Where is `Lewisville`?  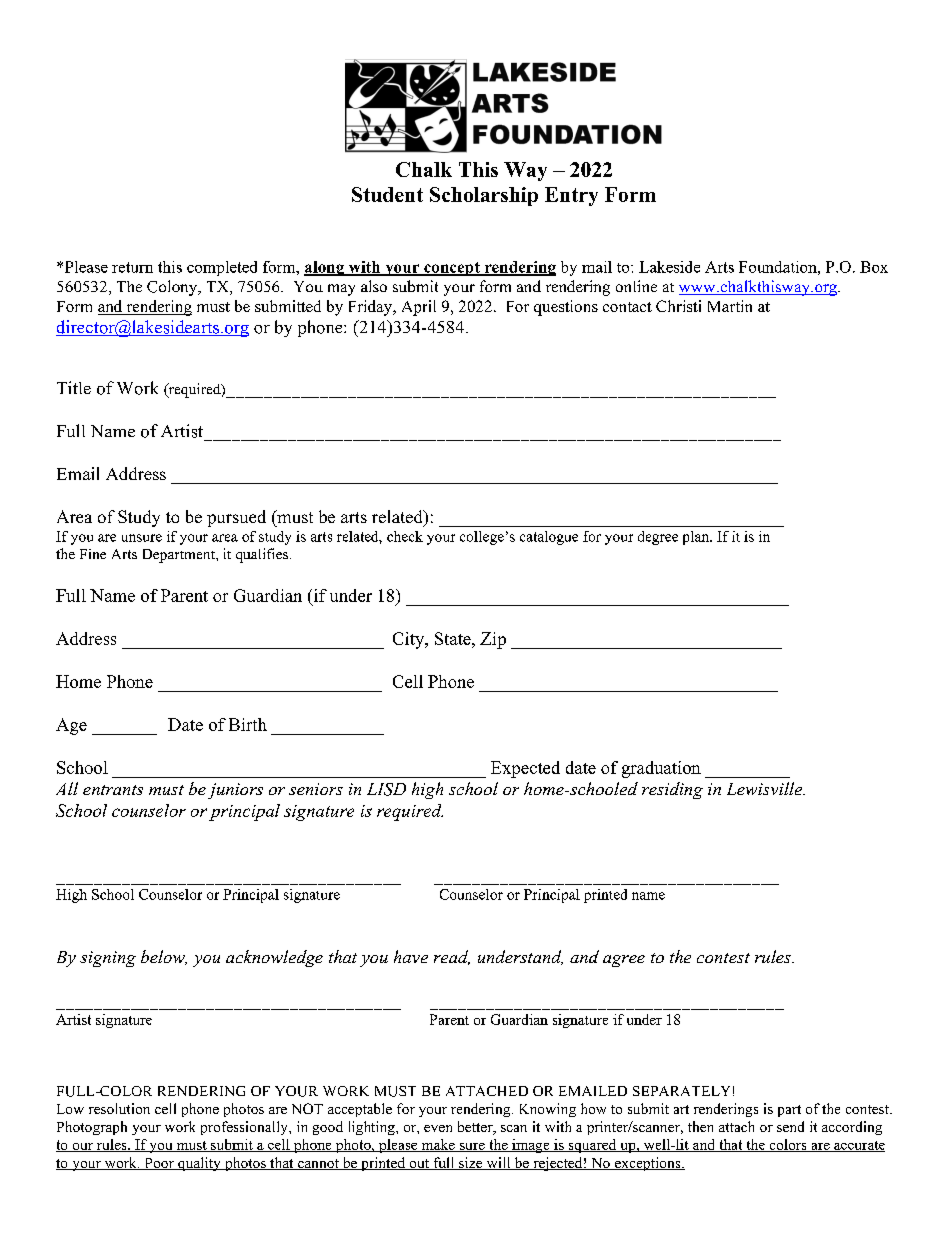 Lewisville is located at coordinates (765, 788).
